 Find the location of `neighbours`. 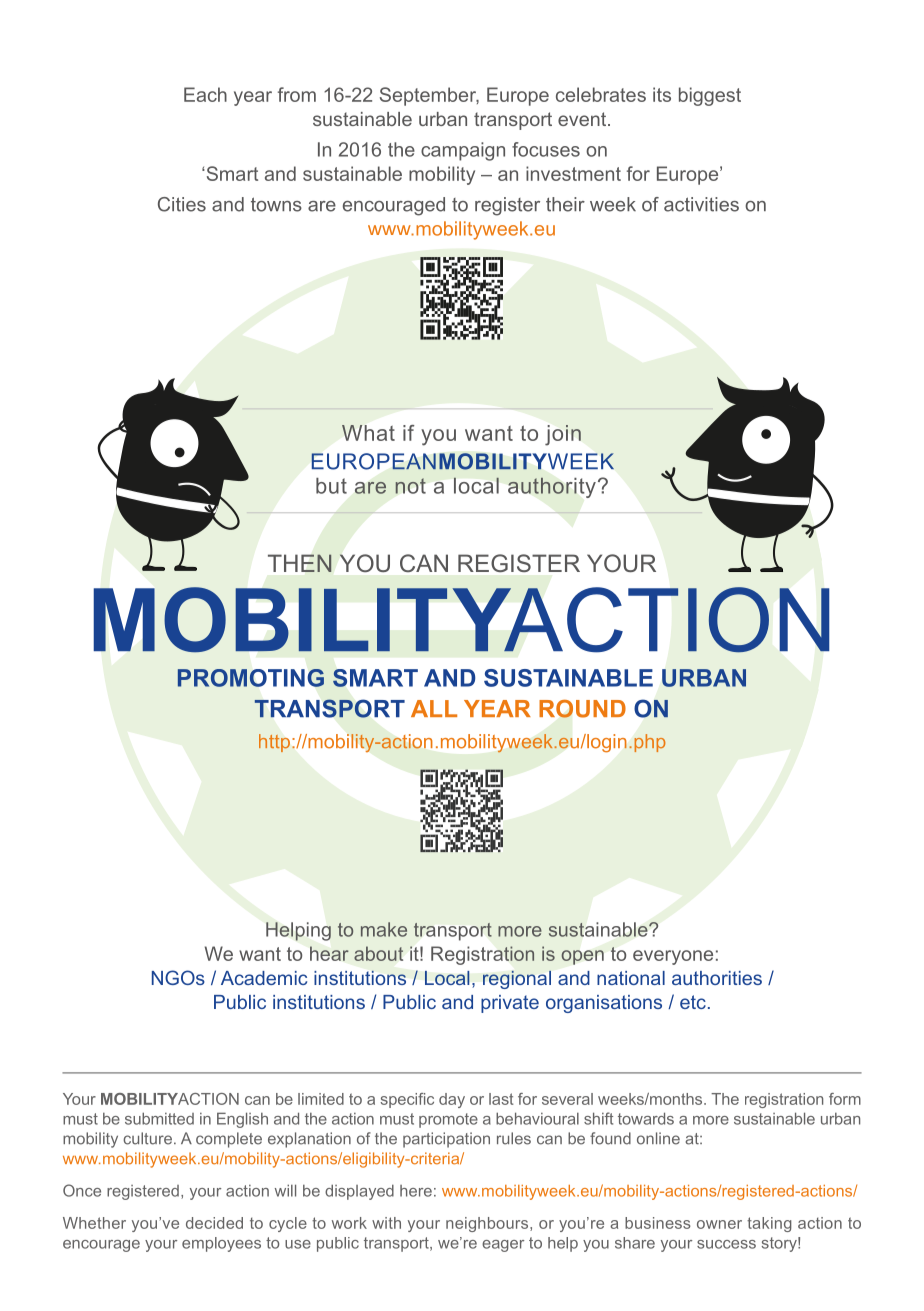

neighbours is located at coordinates (488, 1224).
